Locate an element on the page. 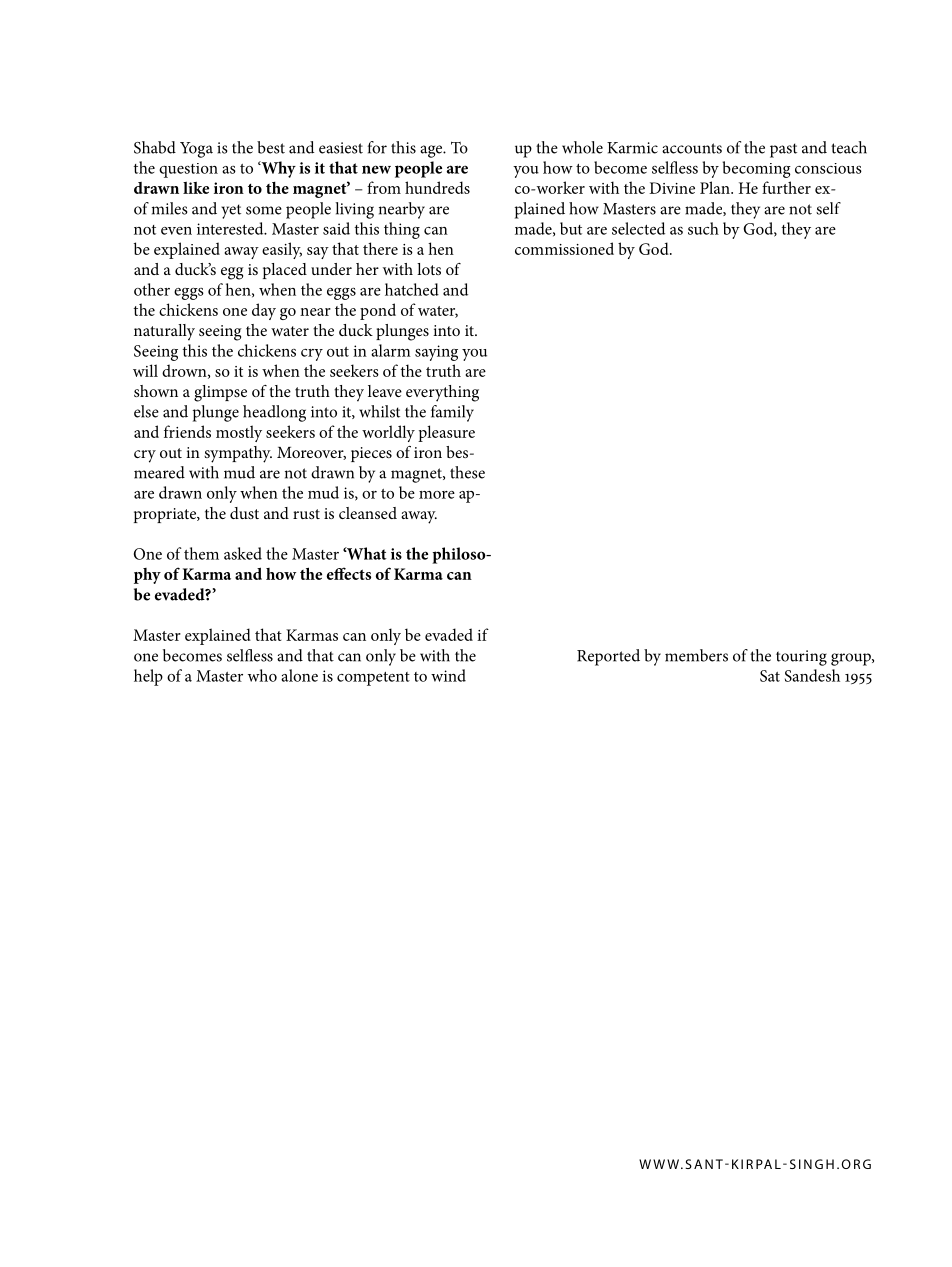 The height and width of the page is (1267, 952). becoming is located at coordinates (756, 169).
